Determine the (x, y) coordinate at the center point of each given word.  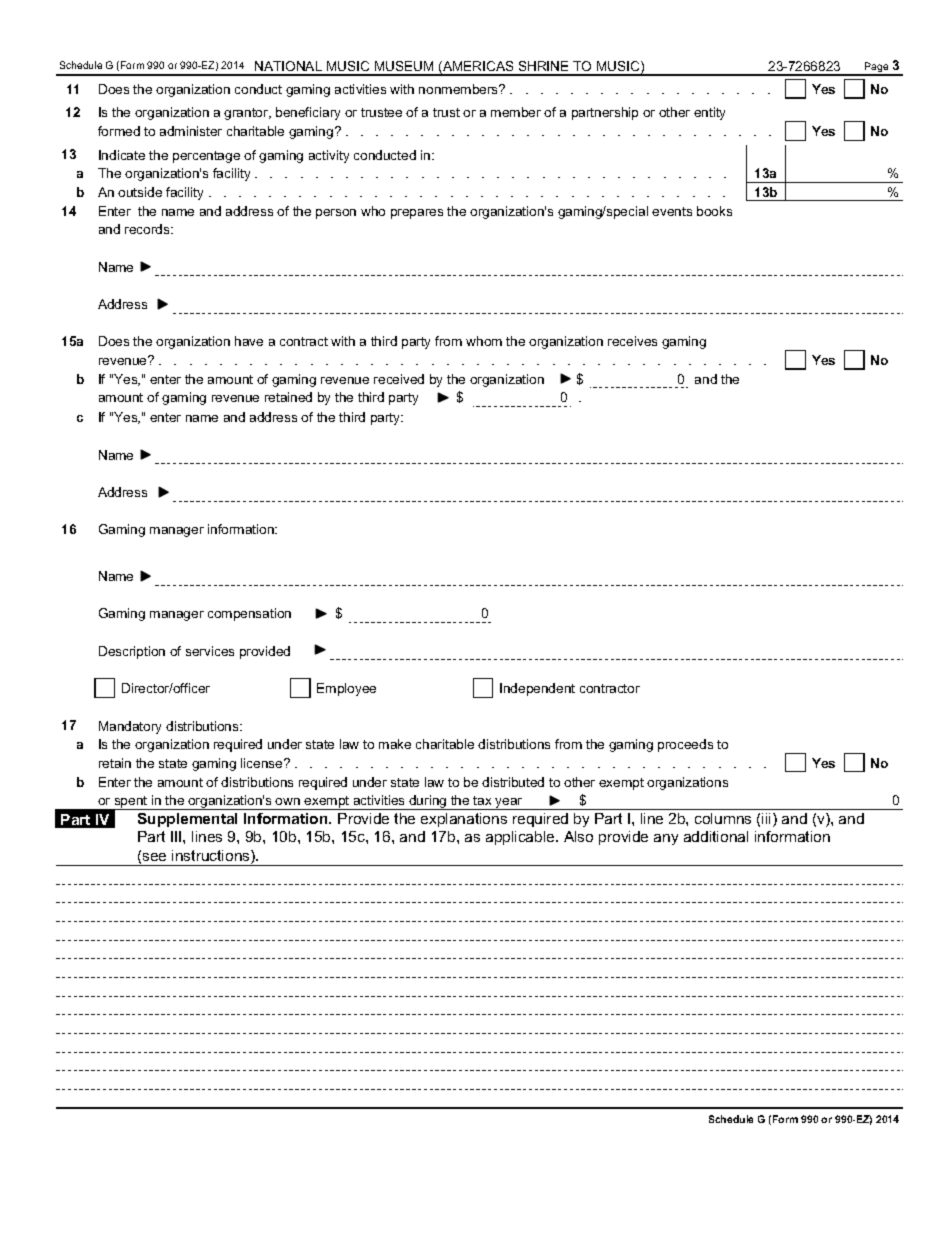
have (249, 341)
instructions (212, 857)
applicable (521, 838)
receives (632, 341)
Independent (537, 689)
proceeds (685, 745)
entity (709, 113)
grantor (247, 114)
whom (484, 341)
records (148, 229)
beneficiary (308, 113)
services (210, 651)
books (714, 211)
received (399, 379)
